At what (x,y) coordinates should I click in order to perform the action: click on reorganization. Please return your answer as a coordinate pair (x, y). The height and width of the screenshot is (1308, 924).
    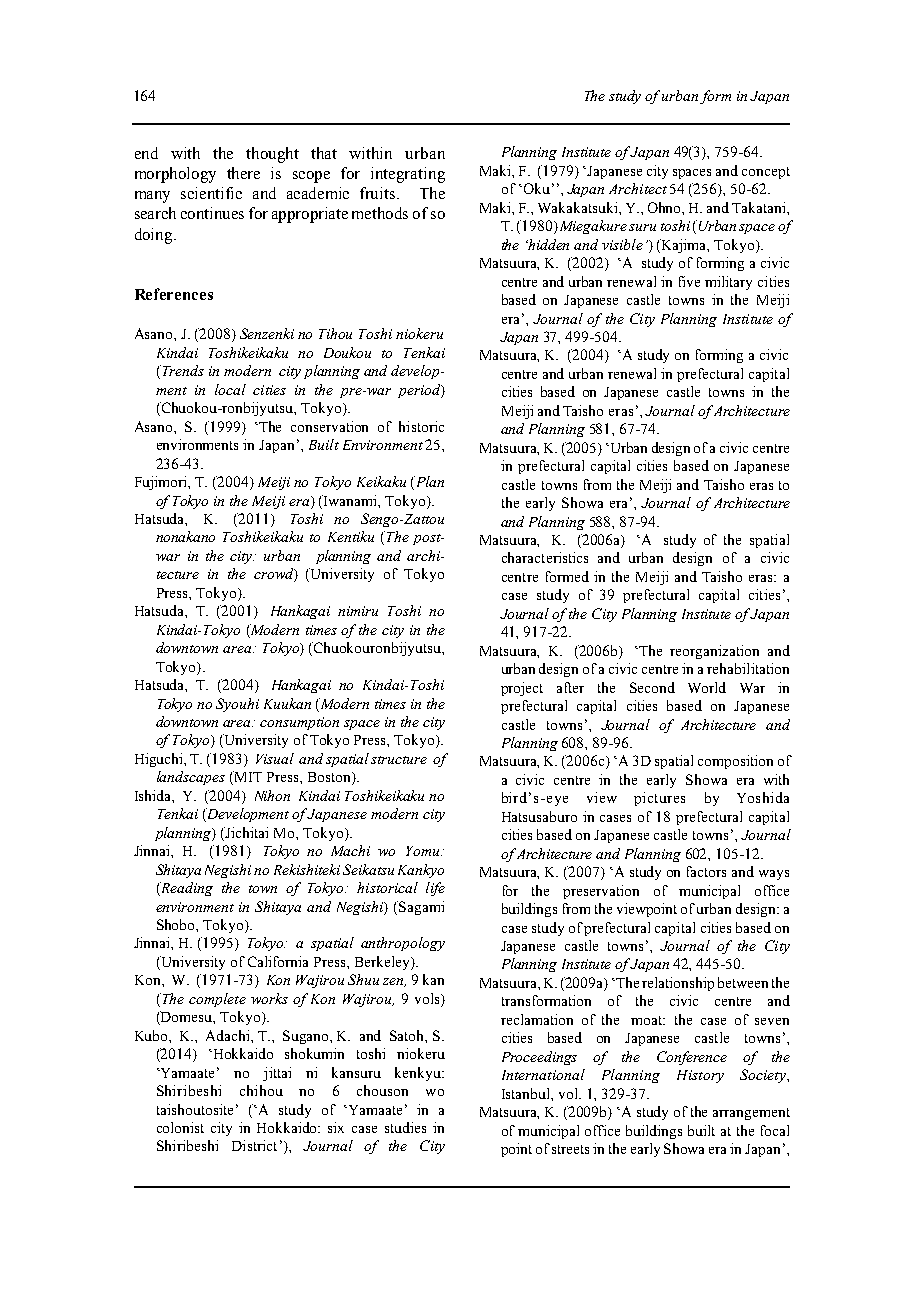
    Looking at the image, I should click on (714, 652).
